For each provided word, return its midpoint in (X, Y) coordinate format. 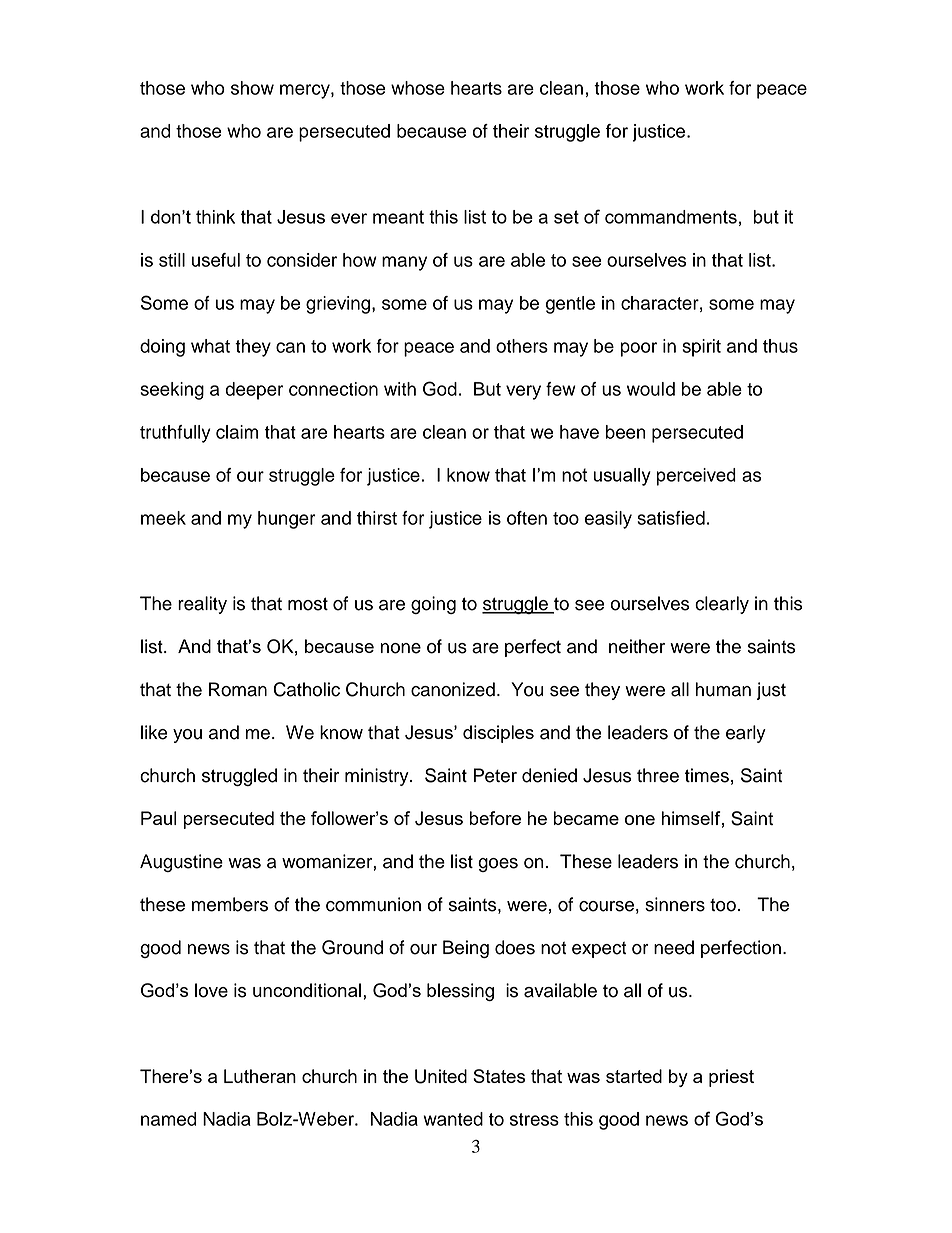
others (522, 346)
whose (418, 88)
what (210, 346)
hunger (287, 520)
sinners (675, 904)
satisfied (671, 518)
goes (498, 865)
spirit (701, 348)
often (527, 518)
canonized (453, 689)
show (252, 88)
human (723, 689)
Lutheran (260, 1076)
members (230, 904)
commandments (671, 217)
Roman (238, 689)
